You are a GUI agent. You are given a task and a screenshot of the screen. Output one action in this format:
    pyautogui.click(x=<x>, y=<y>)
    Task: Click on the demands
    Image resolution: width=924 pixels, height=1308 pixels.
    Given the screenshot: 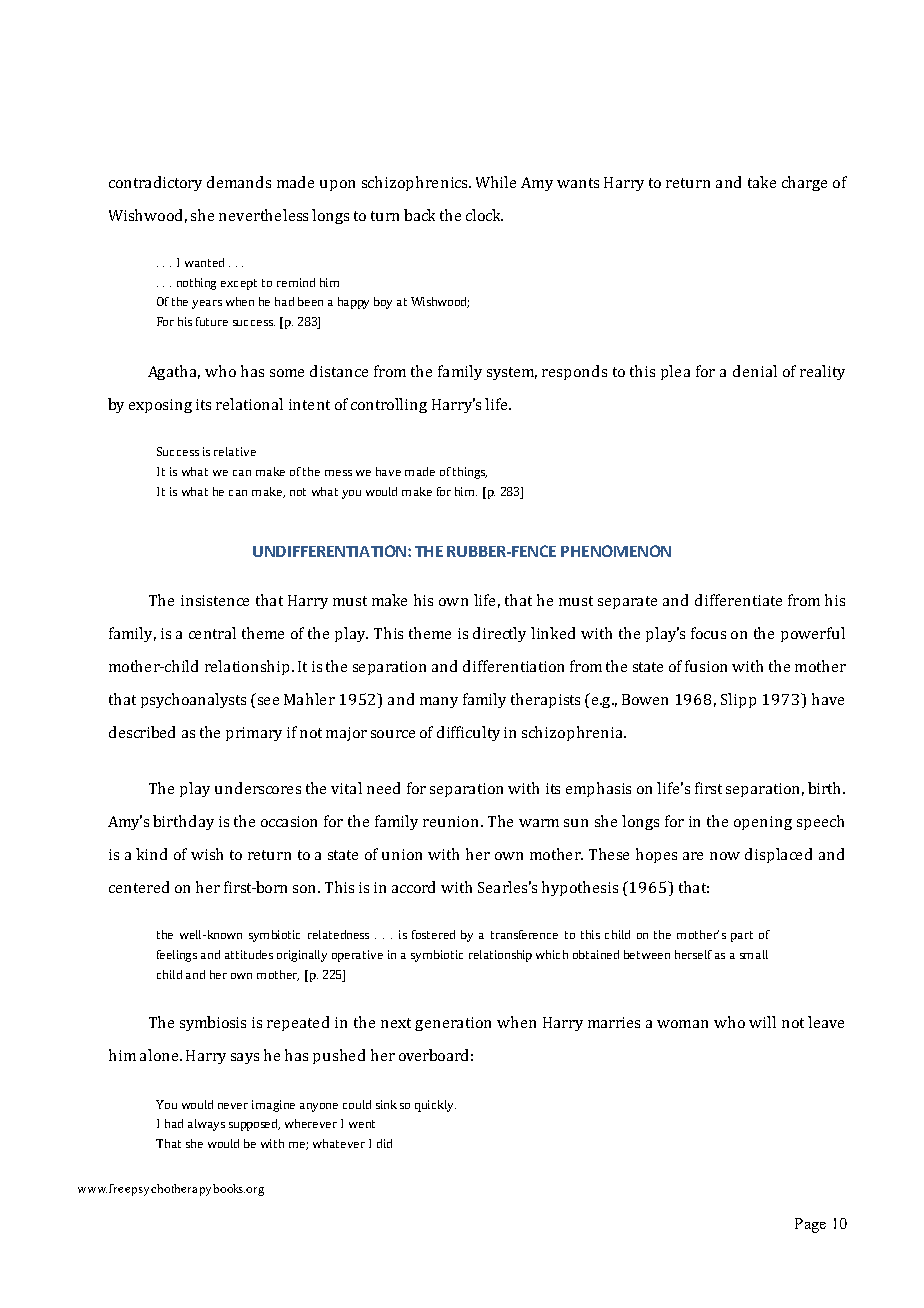 What is the action you would take?
    pyautogui.click(x=239, y=182)
